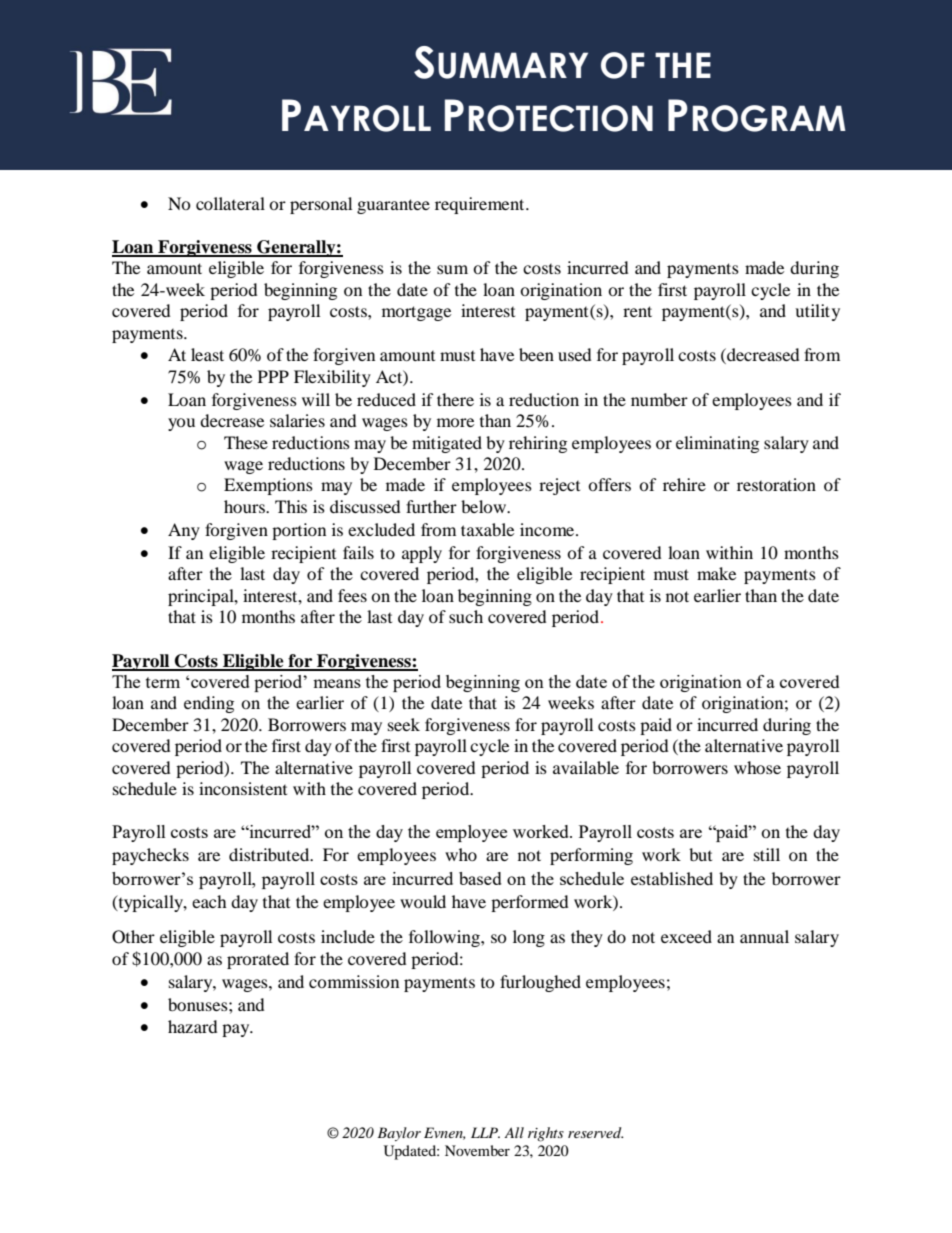 The image size is (952, 1233). Describe the element at coordinates (817, 312) in the document. I see `utility` at that location.
